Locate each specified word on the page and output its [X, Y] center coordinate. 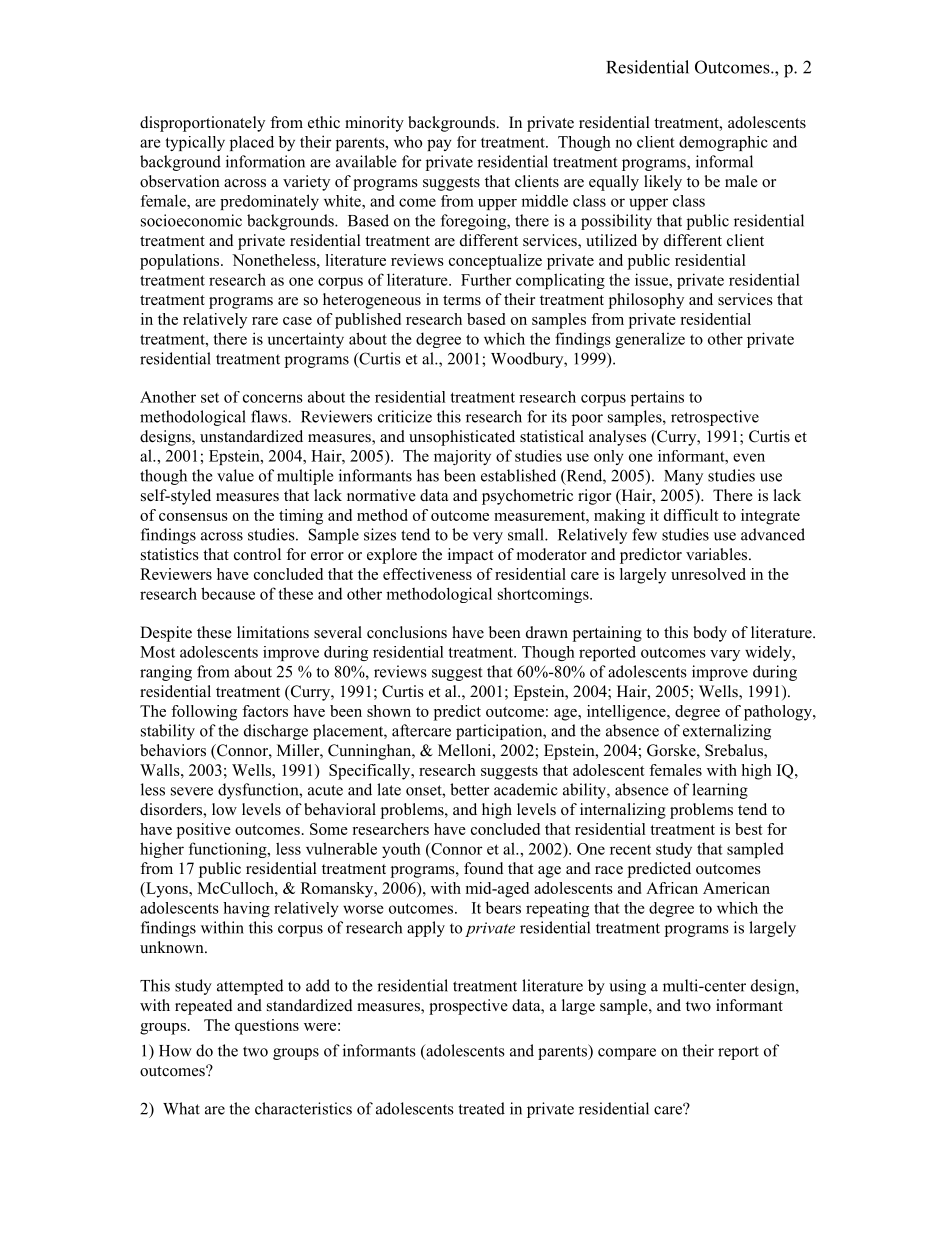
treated [482, 1108]
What [181, 1108]
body [710, 634]
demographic [723, 143]
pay [439, 145]
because [228, 593]
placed [252, 143]
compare [627, 1054]
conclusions [407, 632]
